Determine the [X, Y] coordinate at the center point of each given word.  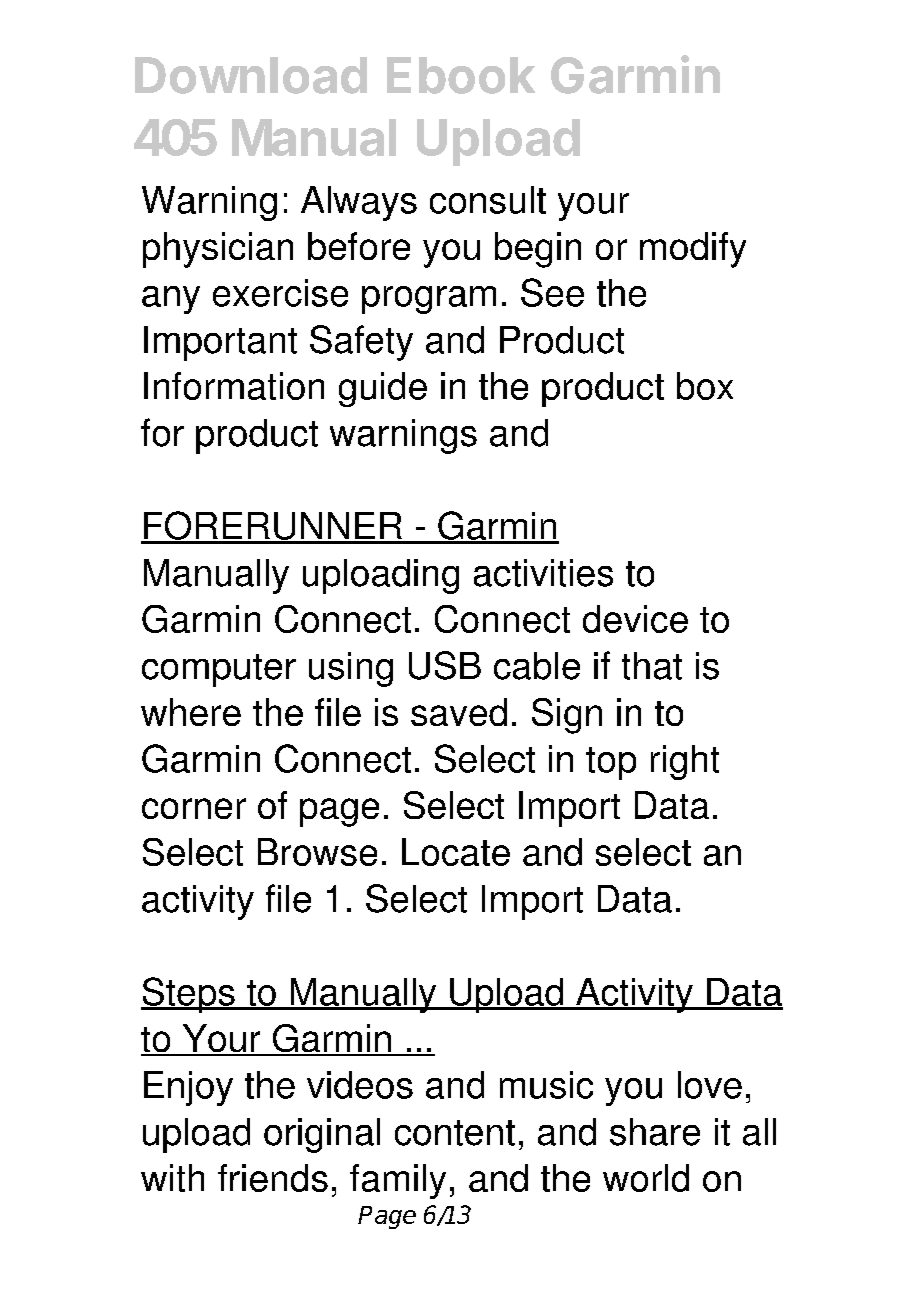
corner [194, 808]
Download [251, 75]
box [705, 386]
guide [383, 389]
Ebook [461, 75]
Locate [456, 852]
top [611, 763]
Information [234, 386]
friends [273, 1178]
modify [693, 250]
